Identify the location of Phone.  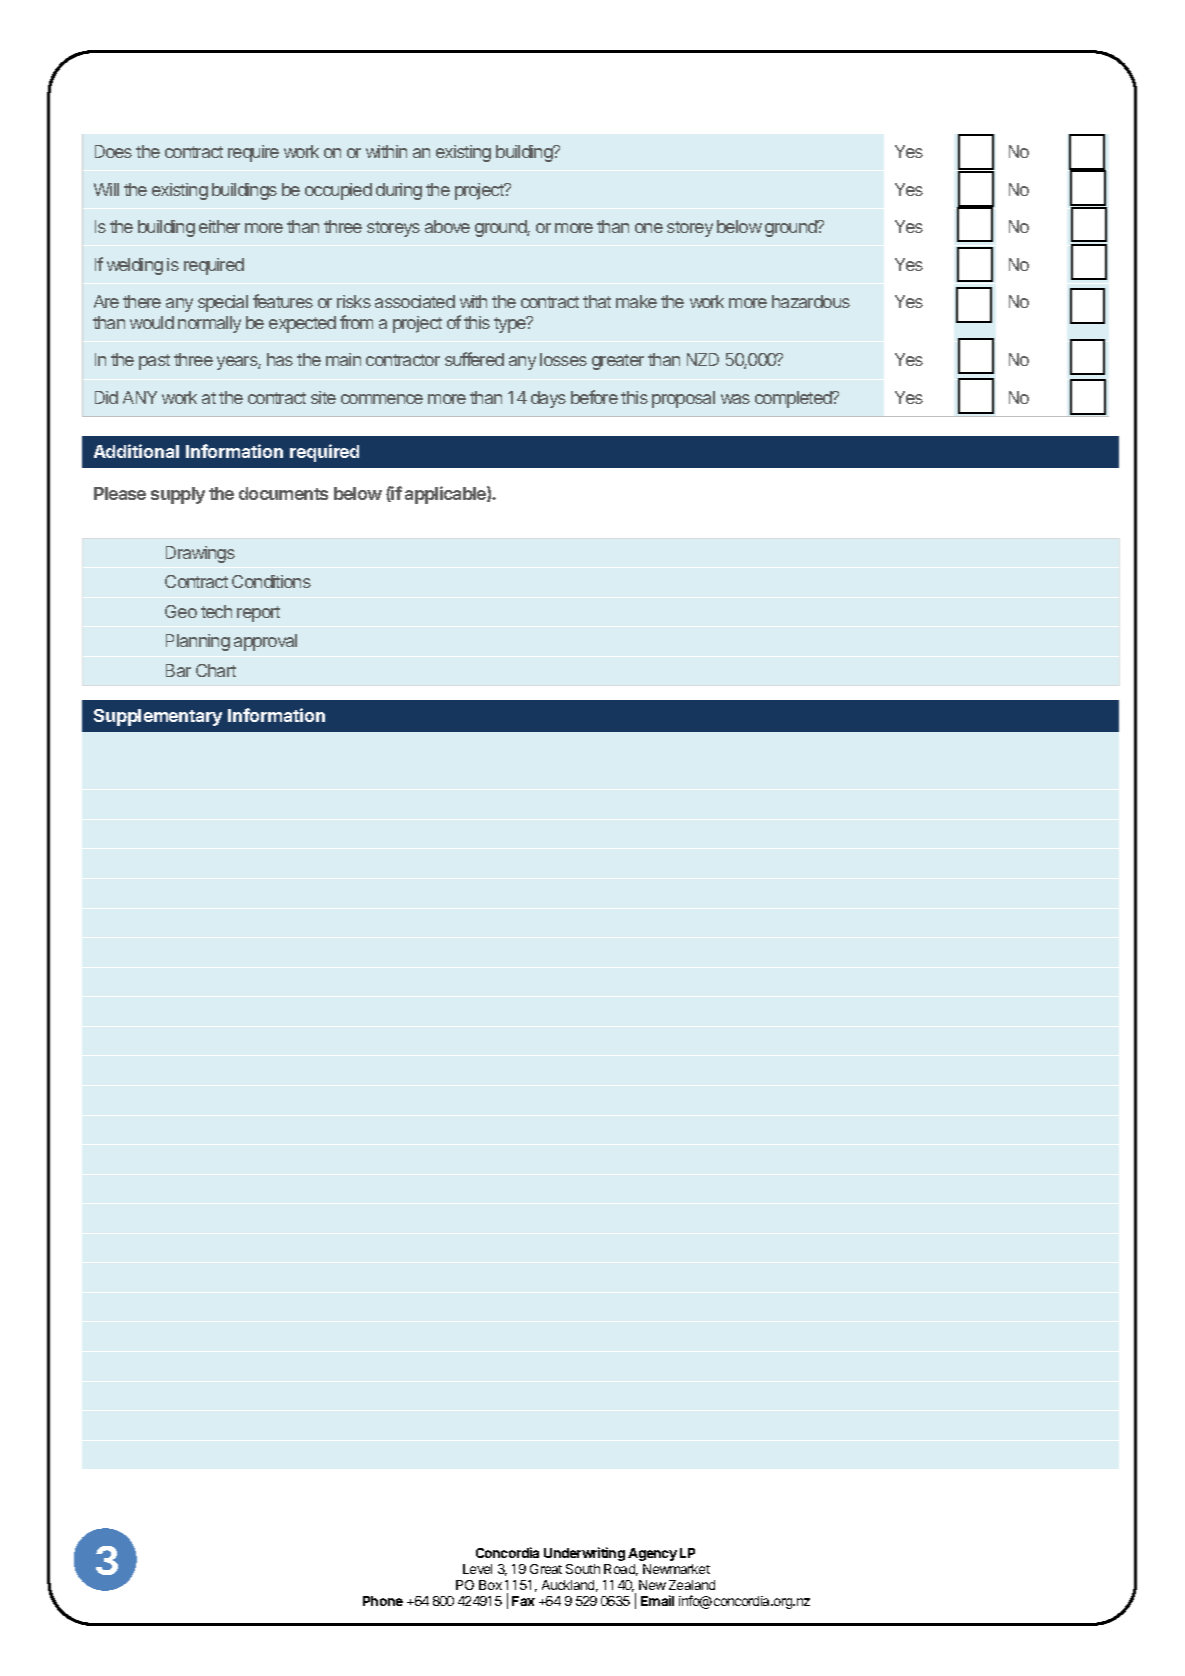
(383, 1601).
